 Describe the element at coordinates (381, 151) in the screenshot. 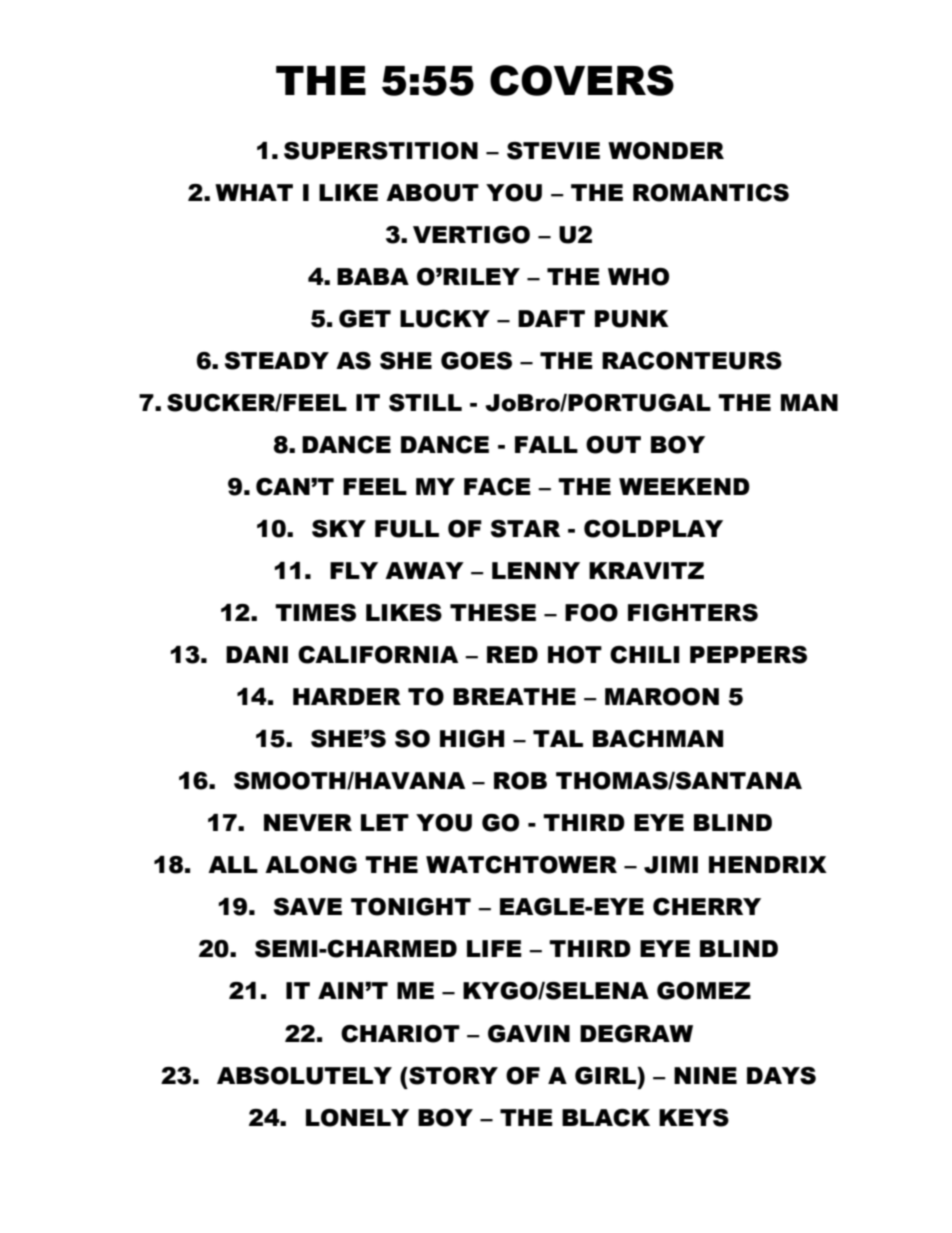

I see `SUPERSTITION` at that location.
